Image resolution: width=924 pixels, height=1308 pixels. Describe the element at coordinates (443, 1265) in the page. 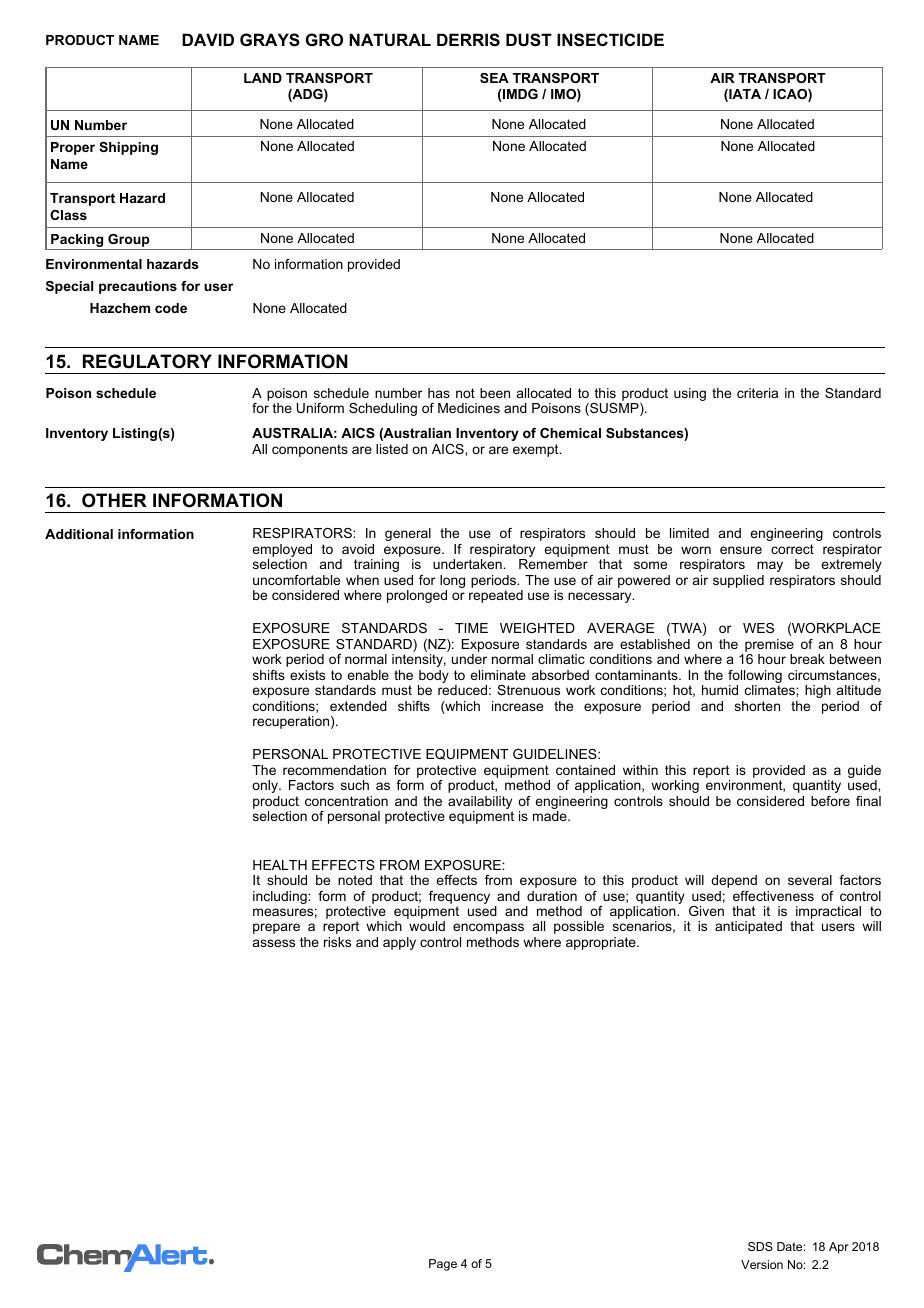

I see `Page` at that location.
